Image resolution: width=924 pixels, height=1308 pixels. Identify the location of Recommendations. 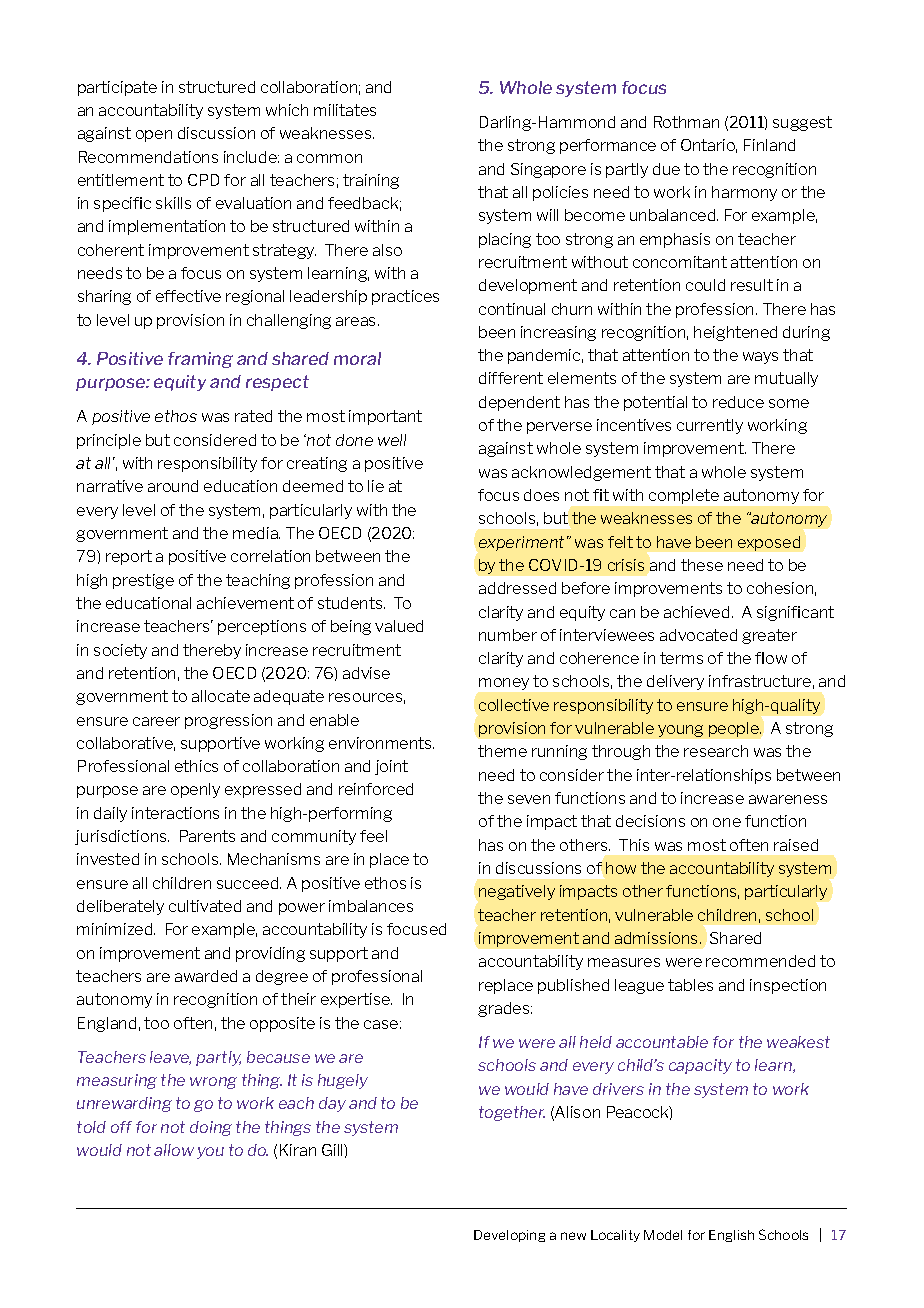
(148, 157).
